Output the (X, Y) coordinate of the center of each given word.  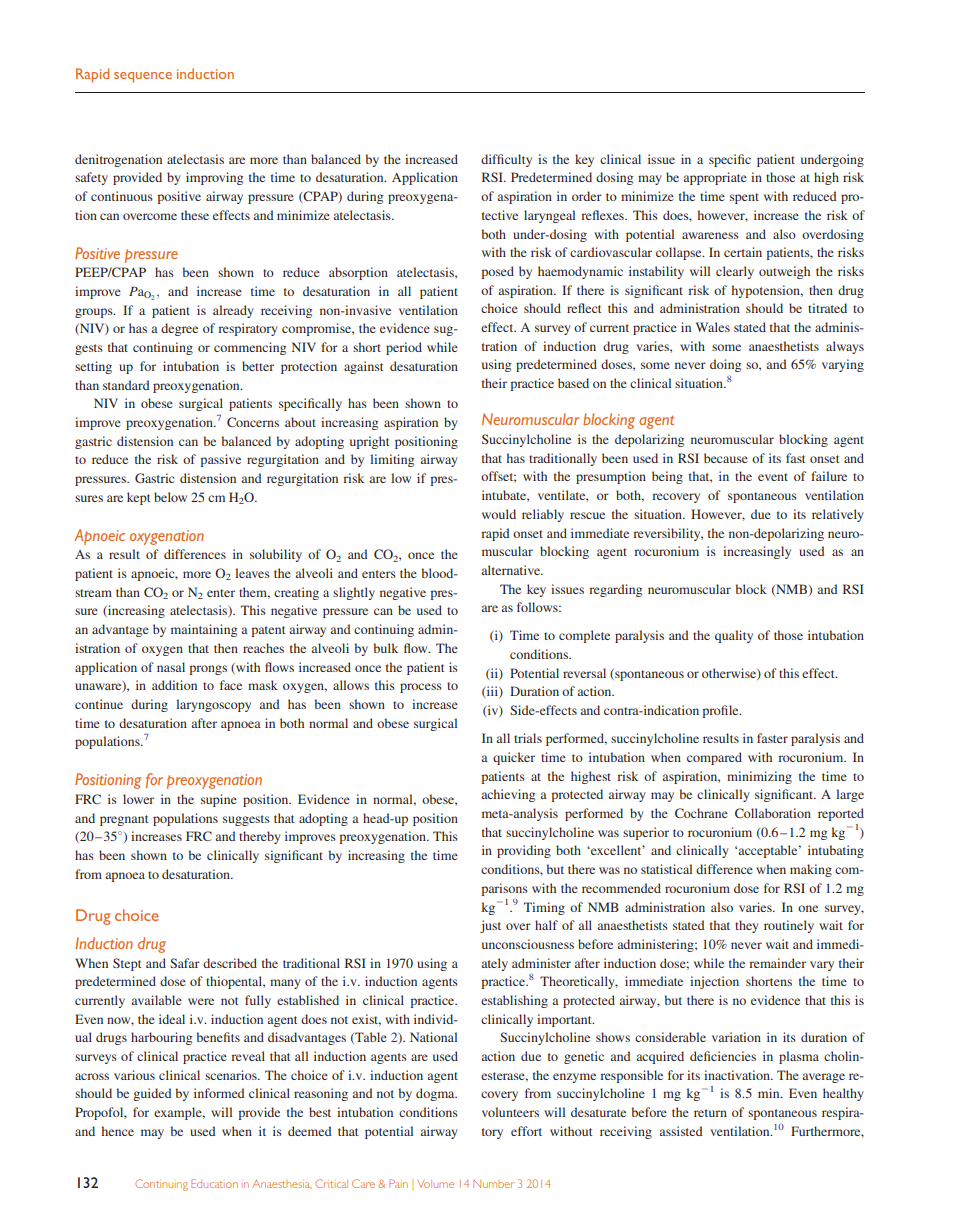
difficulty (506, 160)
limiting (392, 460)
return (710, 1113)
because (726, 458)
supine (219, 800)
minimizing (759, 777)
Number (493, 1184)
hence (118, 1131)
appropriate (715, 178)
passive (220, 460)
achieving (508, 795)
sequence (143, 77)
